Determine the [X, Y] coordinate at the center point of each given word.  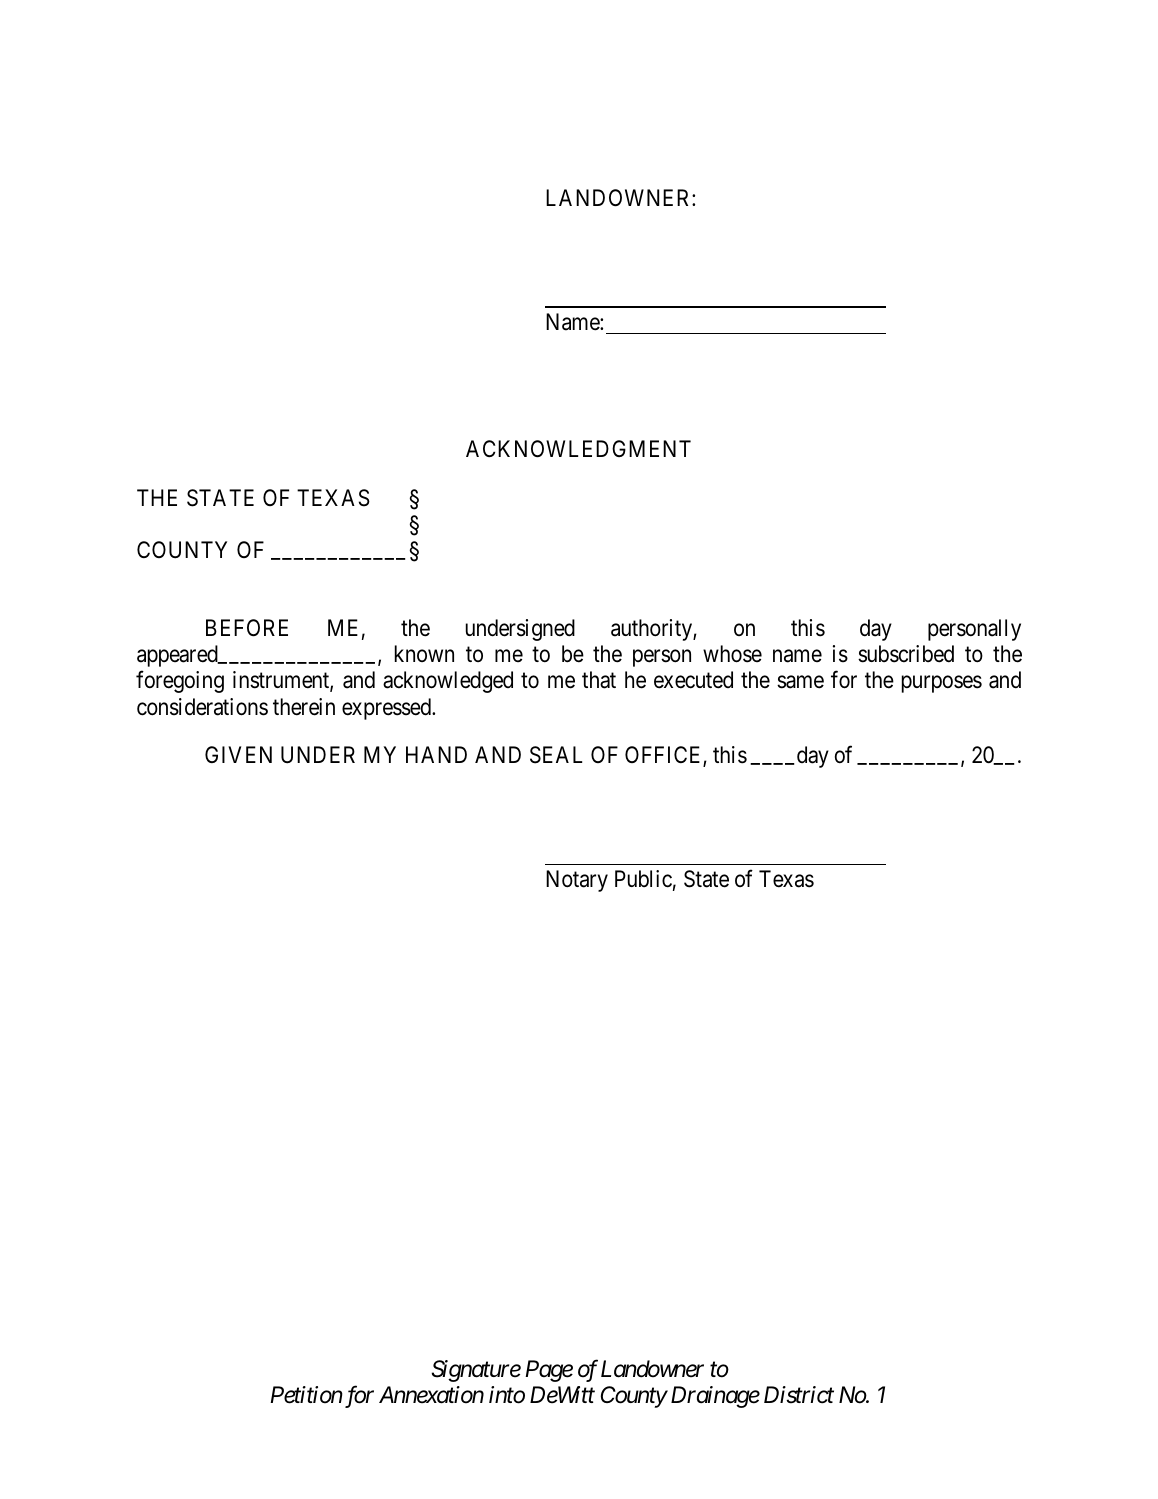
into [507, 1395]
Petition [306, 1395]
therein [304, 707]
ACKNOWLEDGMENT [578, 449]
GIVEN [238, 754]
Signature [476, 1371]
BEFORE [247, 628]
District [799, 1395]
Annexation [431, 1395]
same [800, 682]
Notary [577, 881]
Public [643, 879]
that [599, 680]
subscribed [906, 654]
